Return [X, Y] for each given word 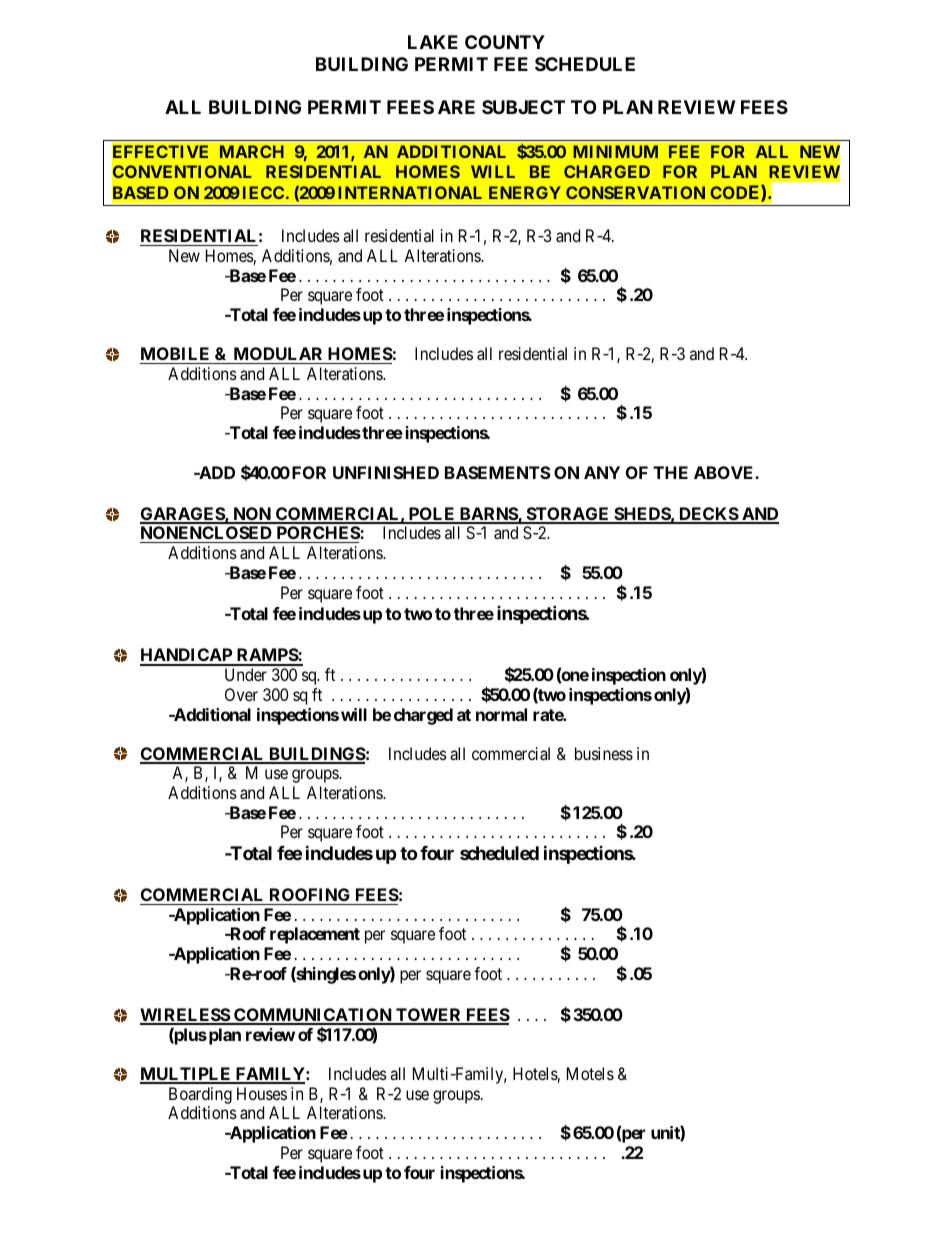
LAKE [433, 42]
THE [670, 472]
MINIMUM [615, 151]
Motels [590, 1073]
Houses [262, 1093]
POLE [432, 515]
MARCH [252, 151]
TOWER [429, 1016]
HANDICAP [187, 656]
